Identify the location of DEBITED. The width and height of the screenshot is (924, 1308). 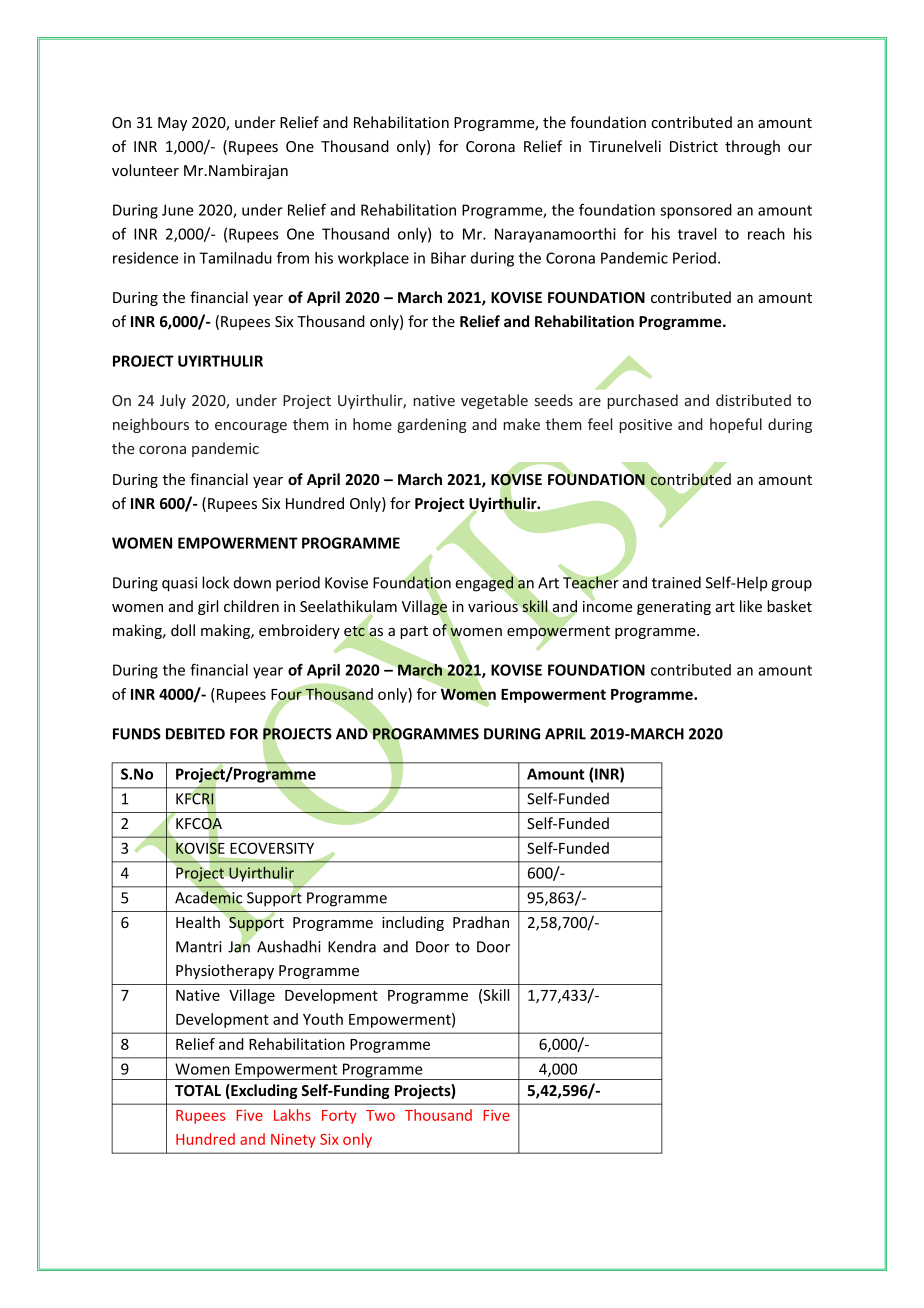
(195, 734).
